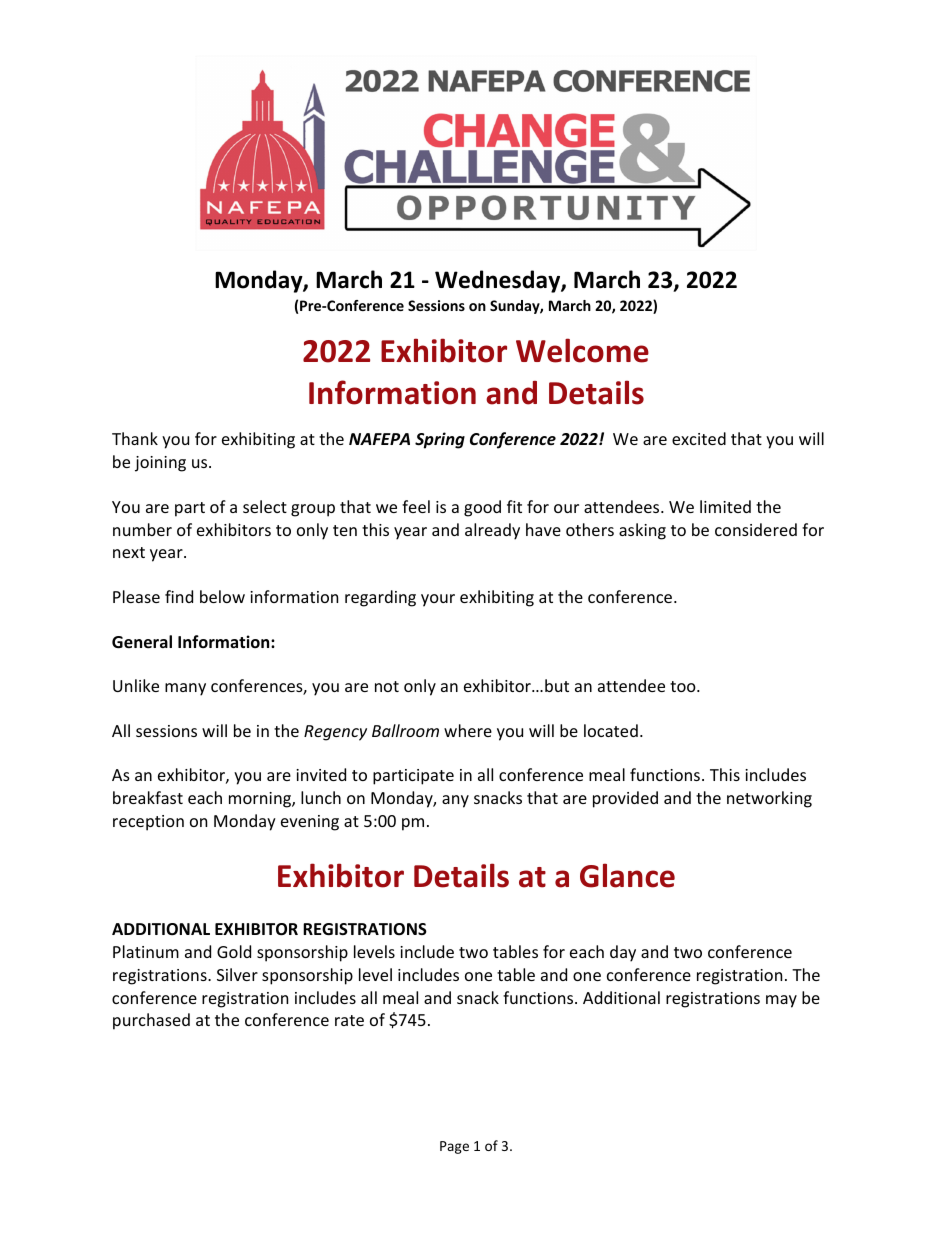 This screenshot has height=1233, width=952. I want to click on below, so click(222, 596).
